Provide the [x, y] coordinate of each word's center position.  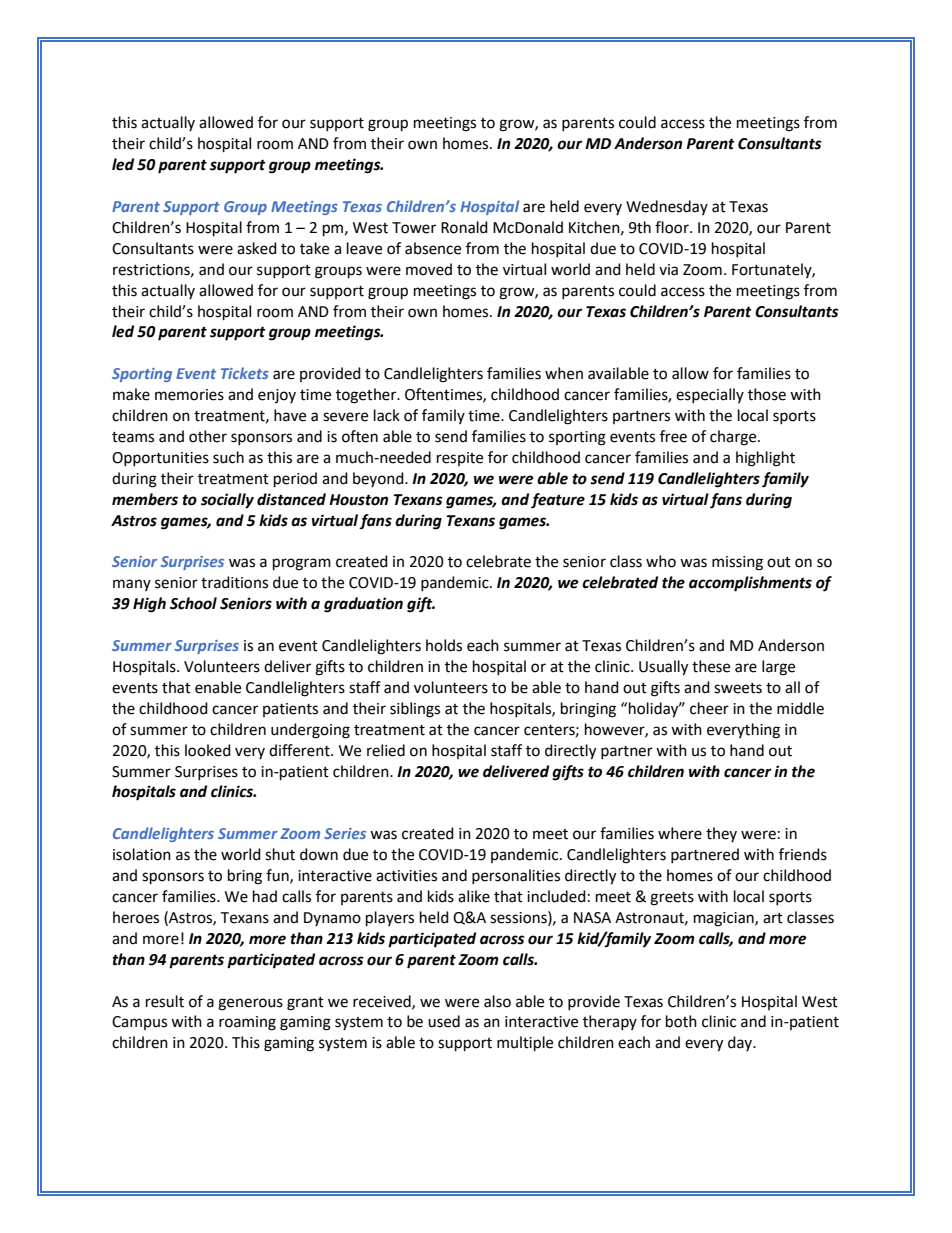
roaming [247, 1023]
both [681, 1021]
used [444, 1021]
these [711, 666]
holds [444, 645]
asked [257, 248]
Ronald [464, 227]
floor [673, 227]
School [193, 603]
